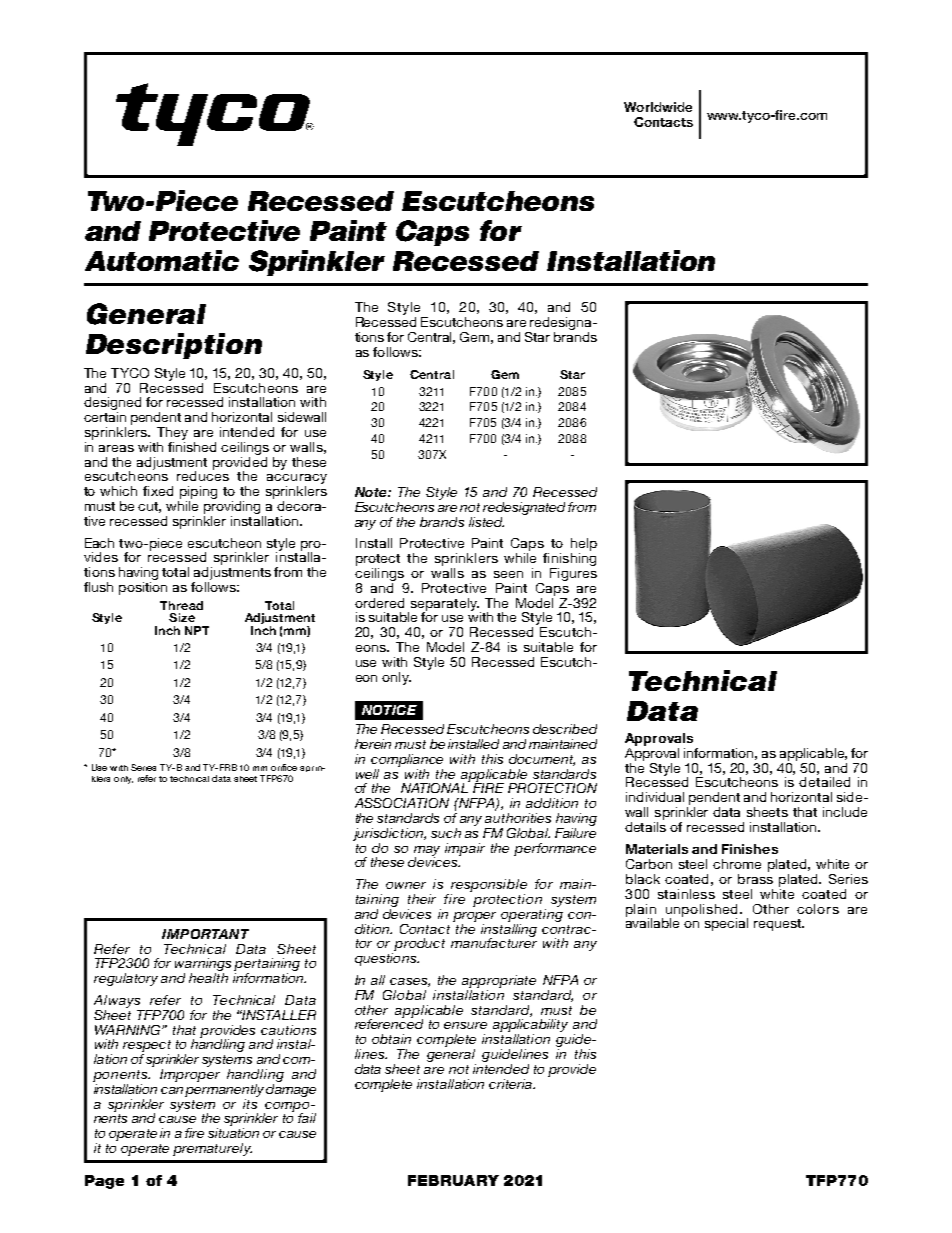 Image resolution: width=952 pixels, height=1233 pixels. What do you see at coordinates (658, 107) in the screenshot?
I see `Worldwide` at bounding box center [658, 107].
